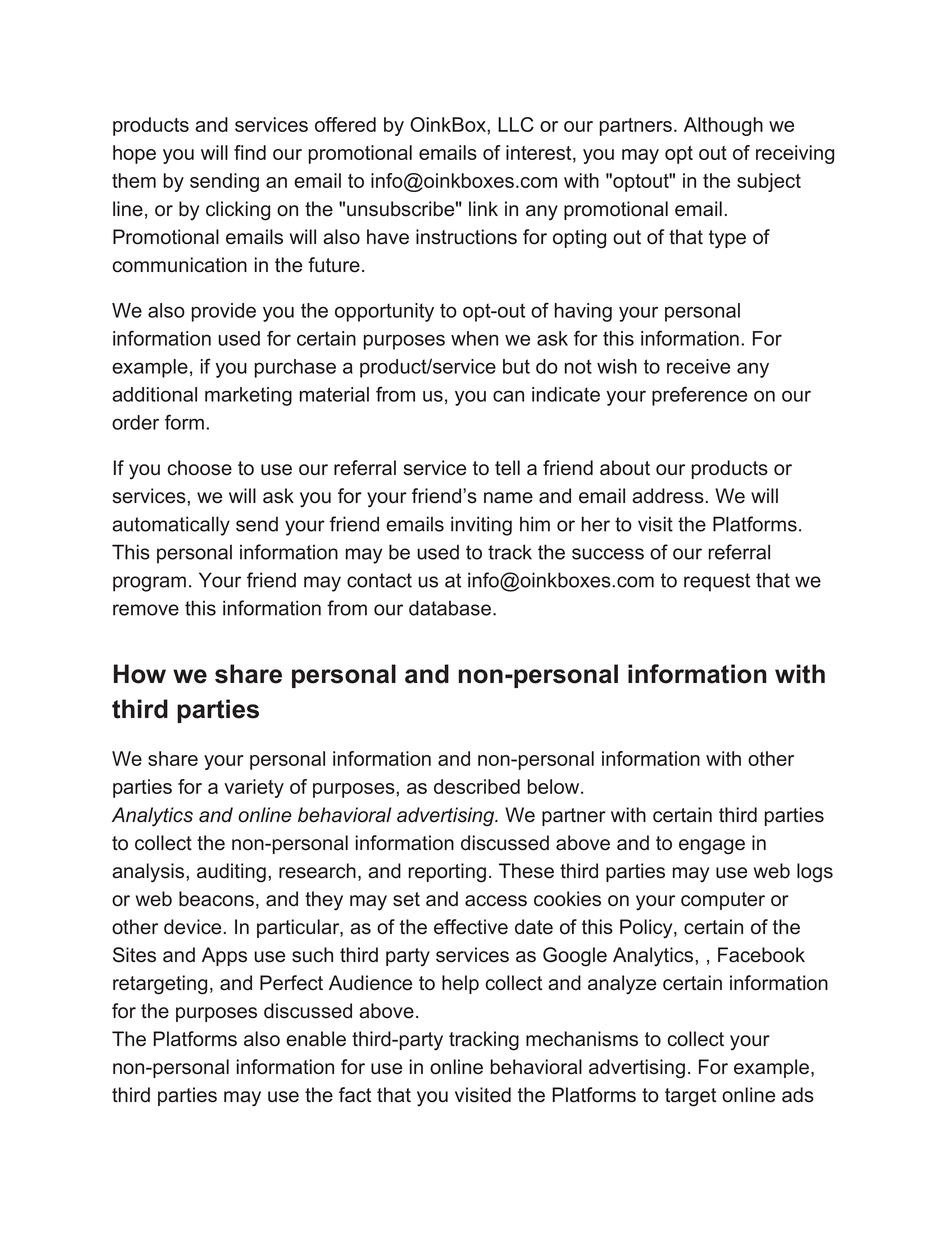  I want to click on auditing, so click(231, 873).
